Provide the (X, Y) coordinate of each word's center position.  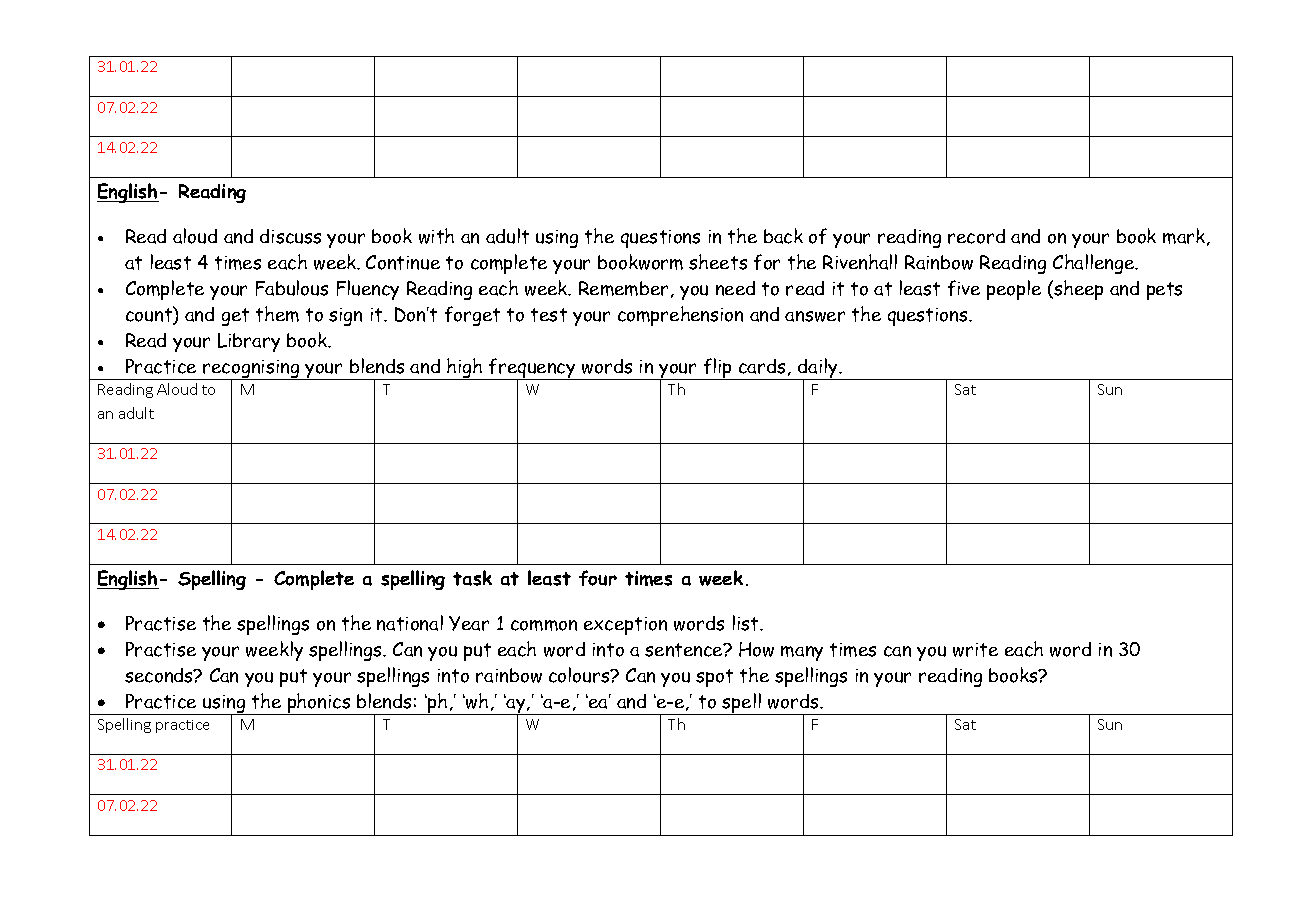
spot (714, 678)
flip (718, 369)
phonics (319, 704)
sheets (718, 262)
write (975, 650)
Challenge (1095, 264)
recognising (251, 370)
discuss (290, 236)
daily (818, 369)
